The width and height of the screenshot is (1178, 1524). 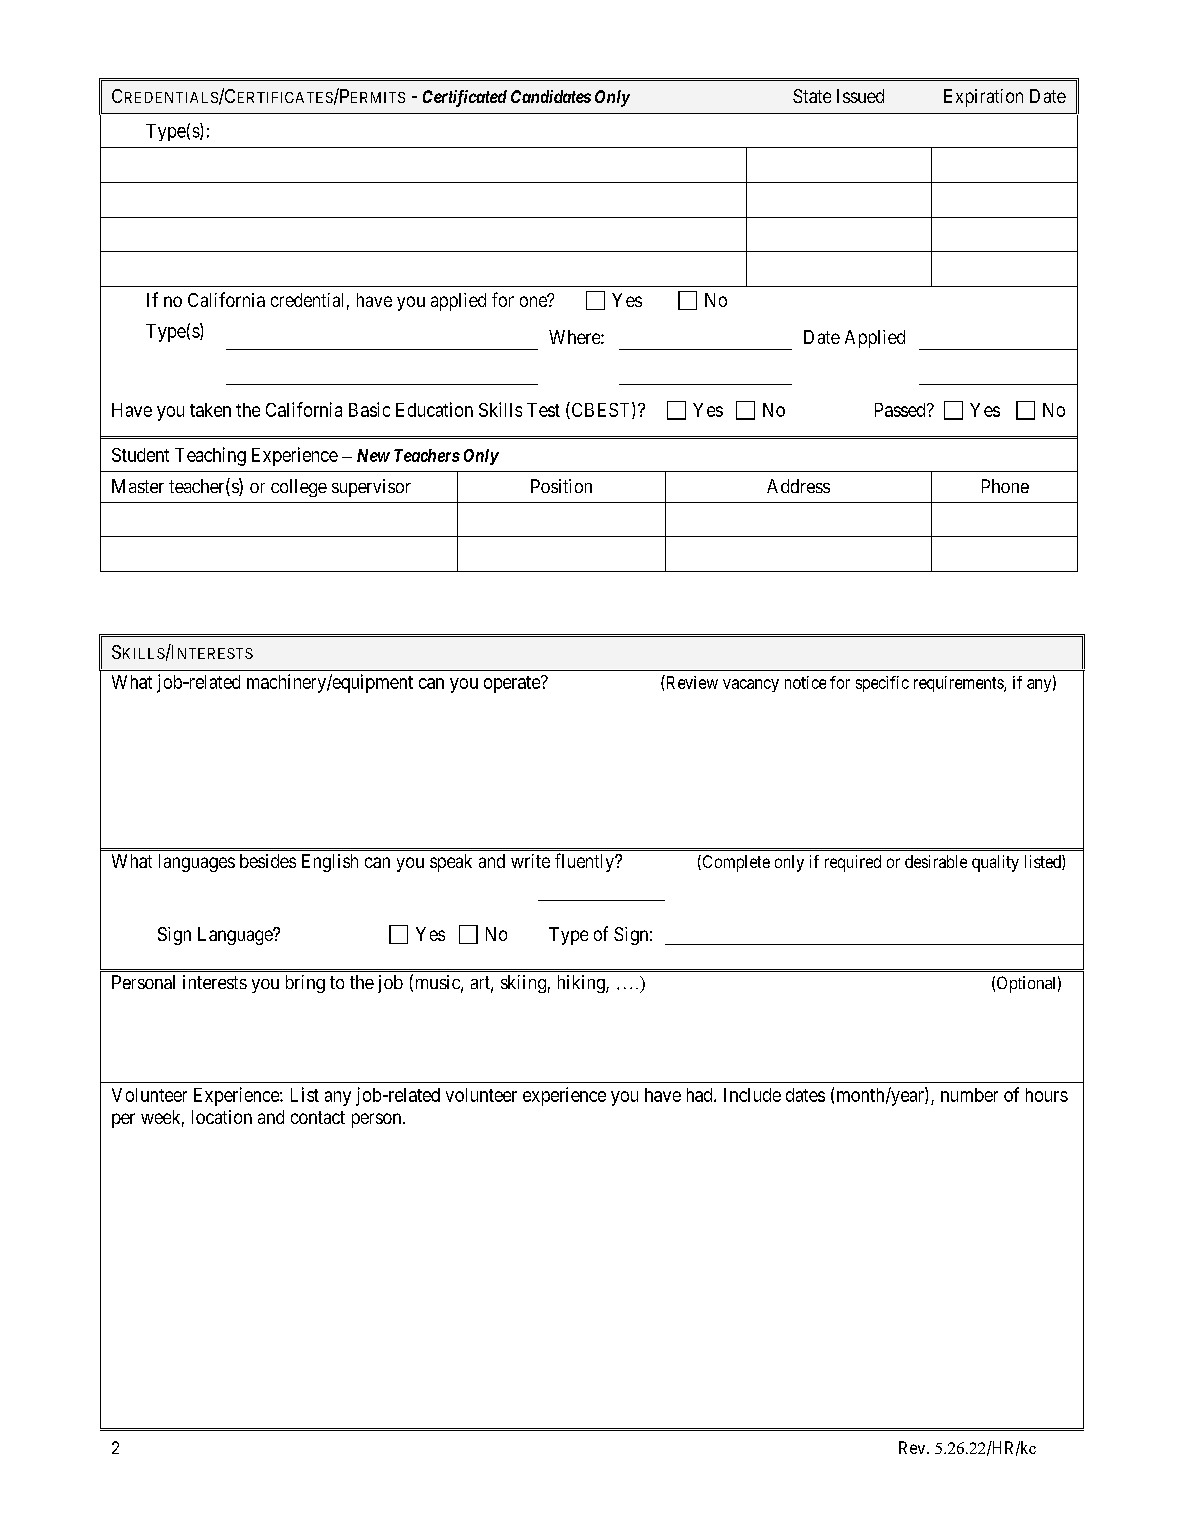 I want to click on Passed, so click(x=901, y=410).
